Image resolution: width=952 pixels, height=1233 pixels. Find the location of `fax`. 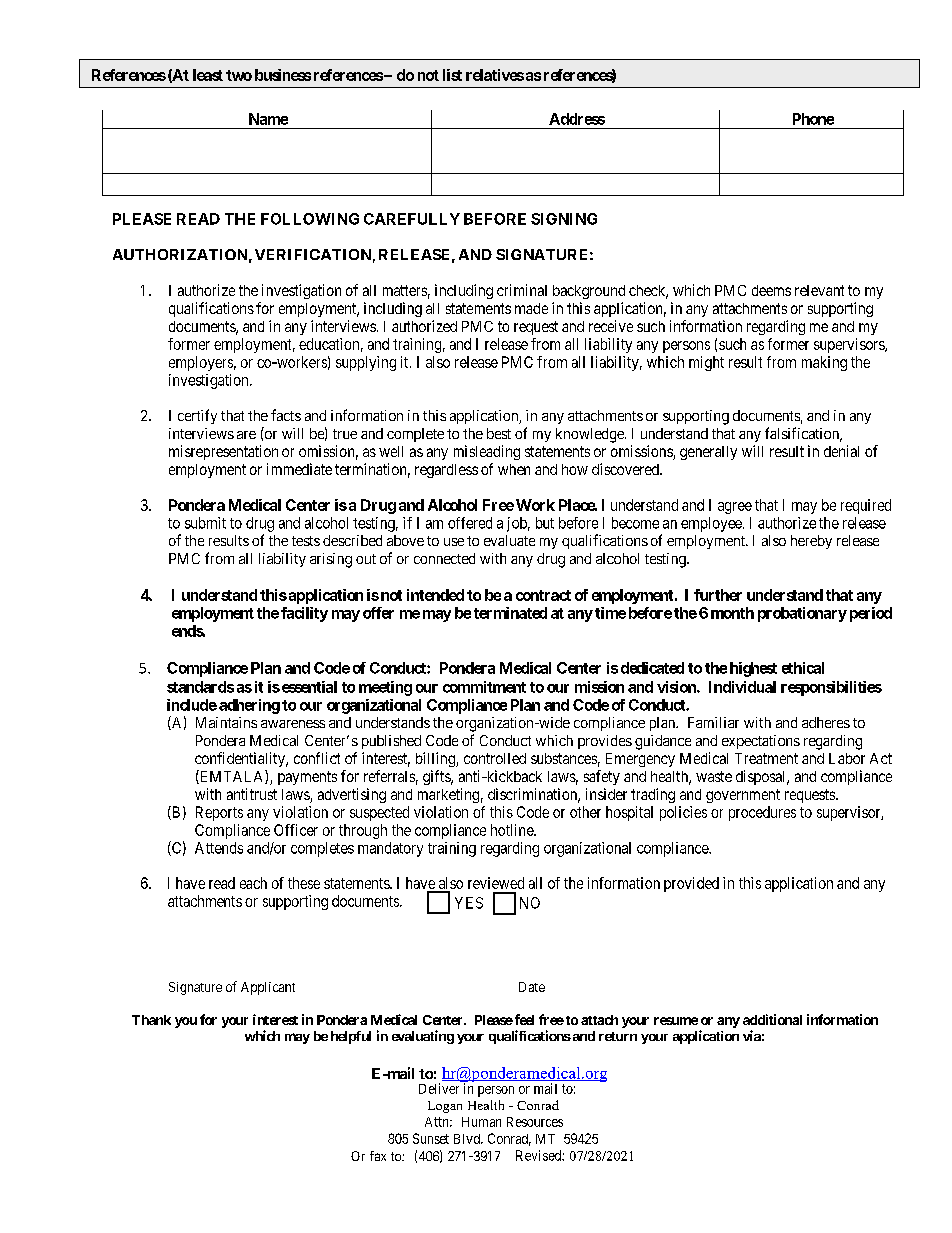

fax is located at coordinates (378, 1156).
